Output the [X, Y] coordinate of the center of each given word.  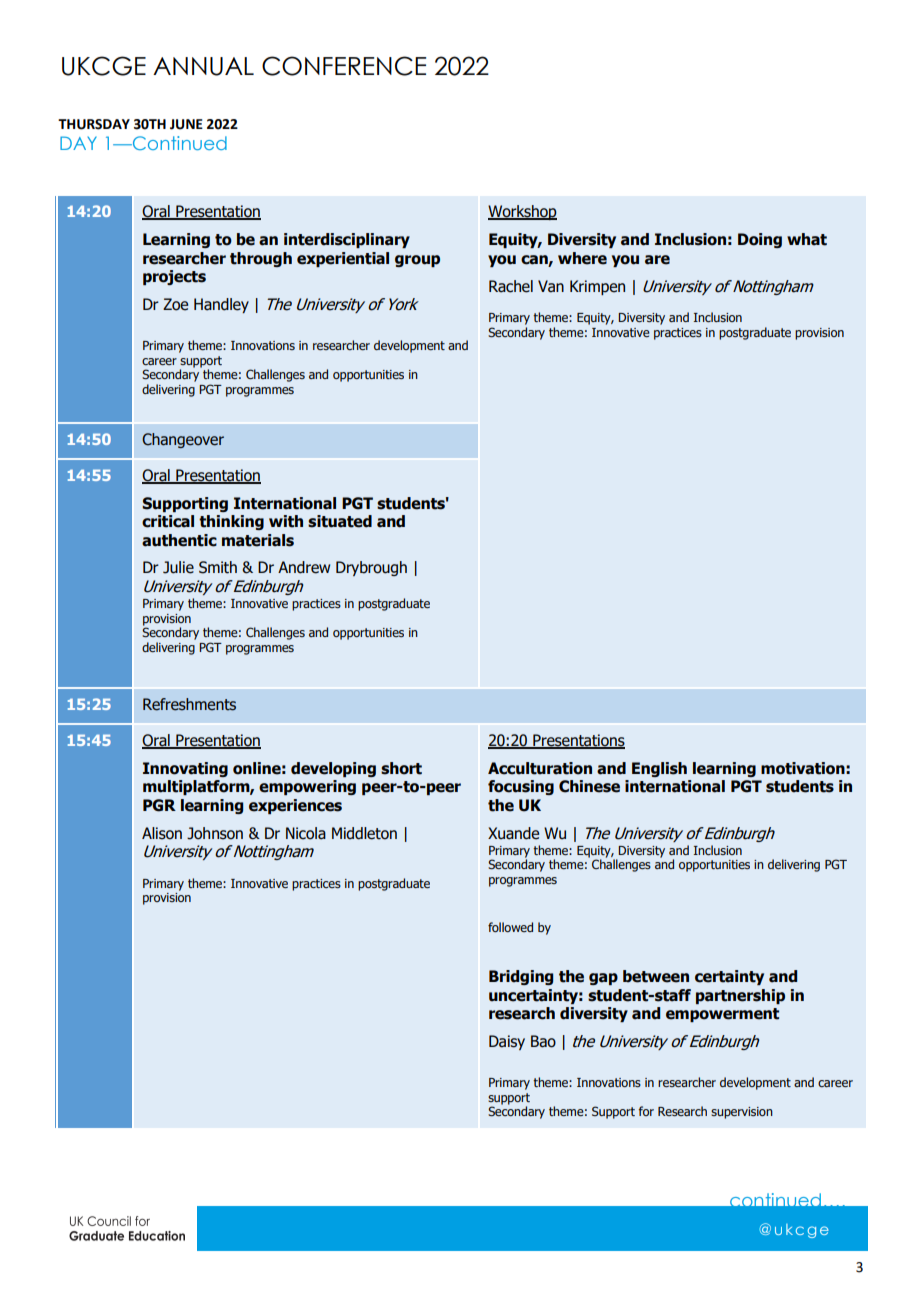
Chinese [589, 786]
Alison [162, 833]
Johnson [215, 833]
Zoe [175, 304]
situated [340, 521]
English [659, 769]
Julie [178, 567]
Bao [543, 1041]
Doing [760, 240]
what [807, 239]
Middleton [364, 833]
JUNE [186, 124]
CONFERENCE [344, 66]
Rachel [511, 286]
